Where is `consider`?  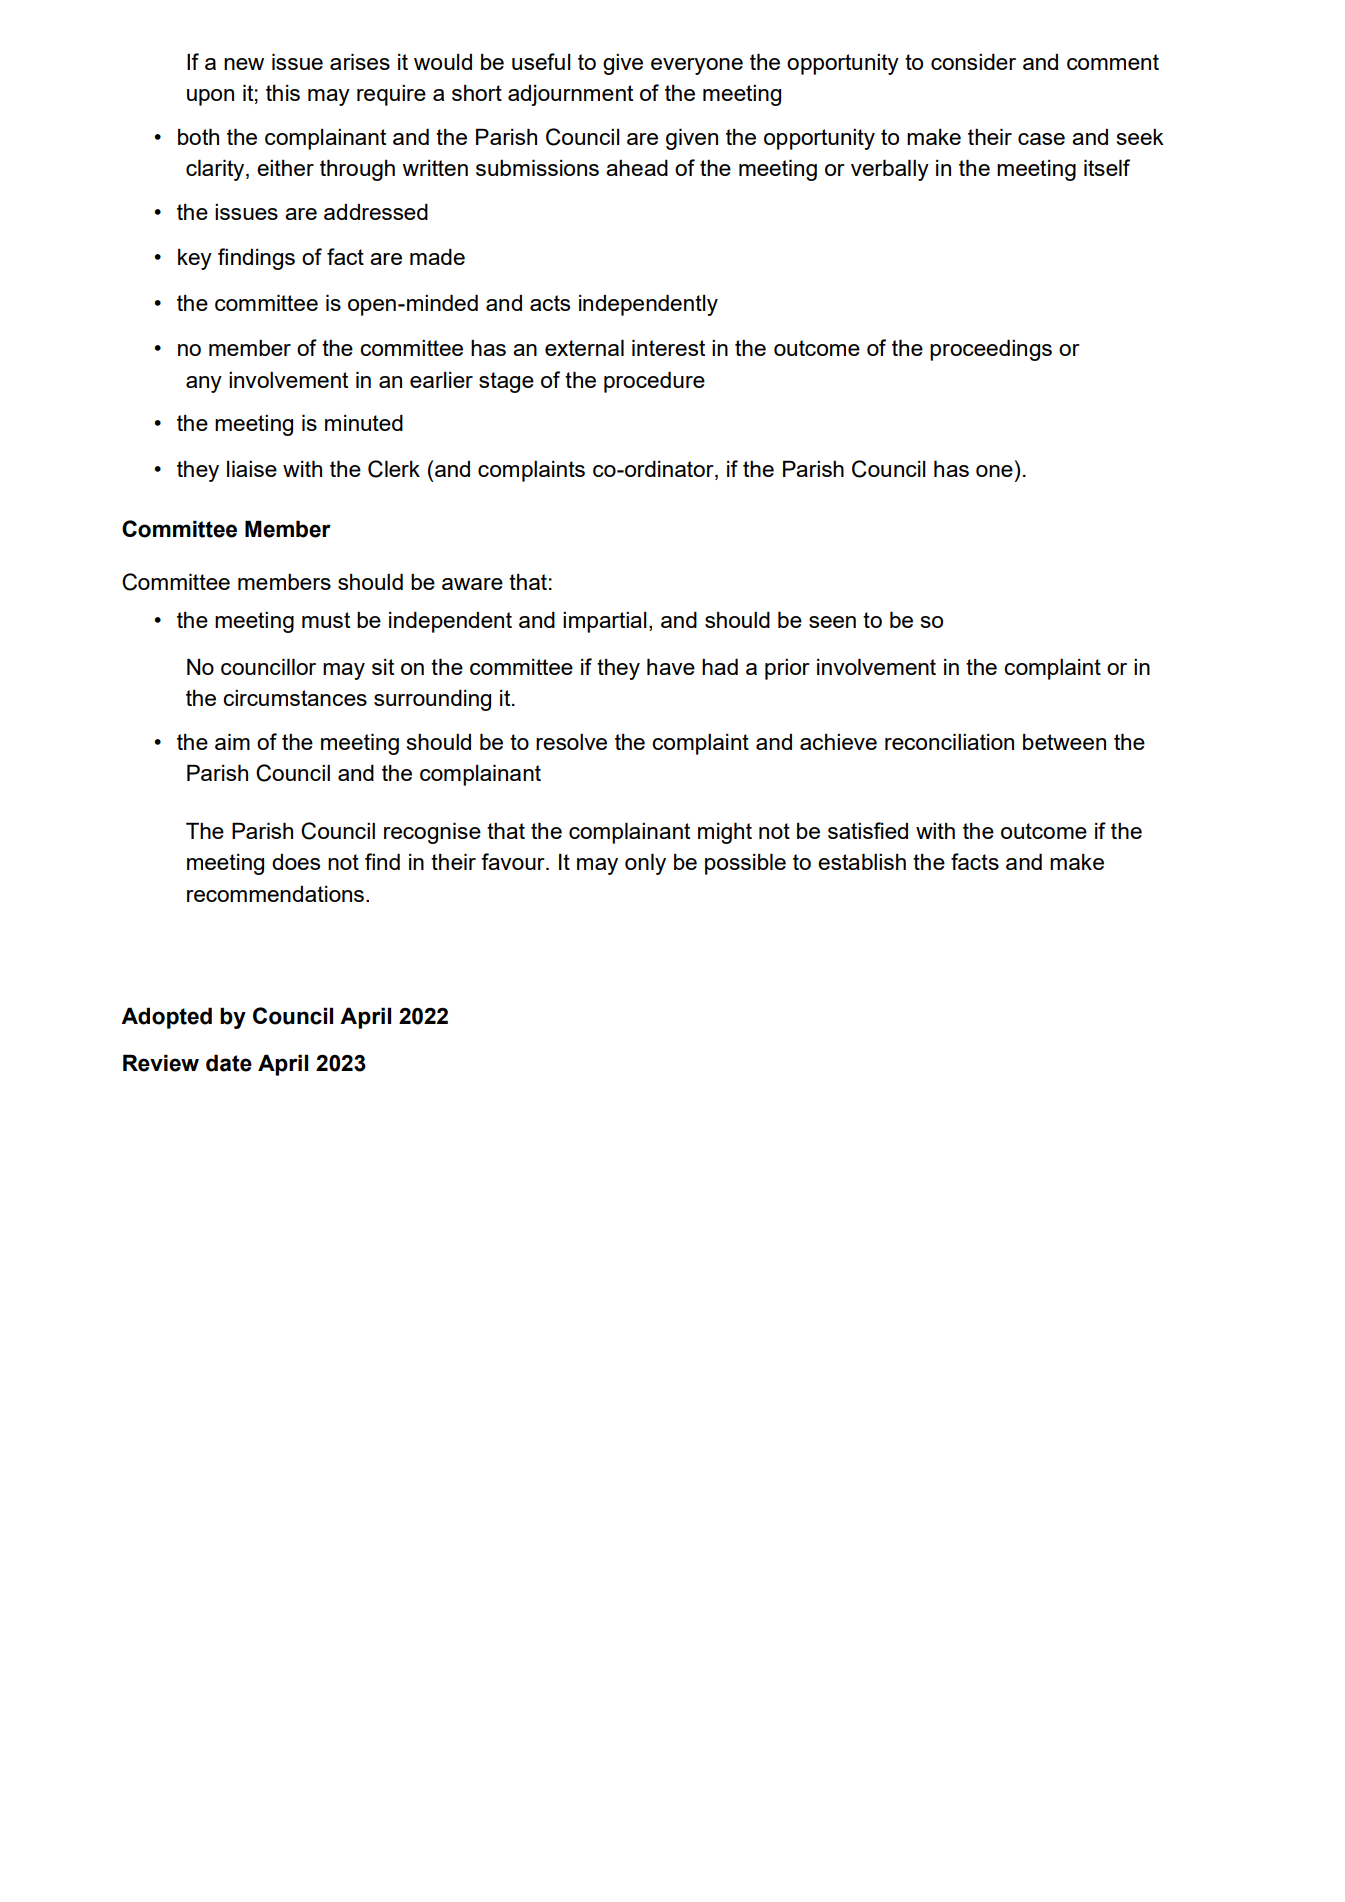
consider is located at coordinates (973, 61).
